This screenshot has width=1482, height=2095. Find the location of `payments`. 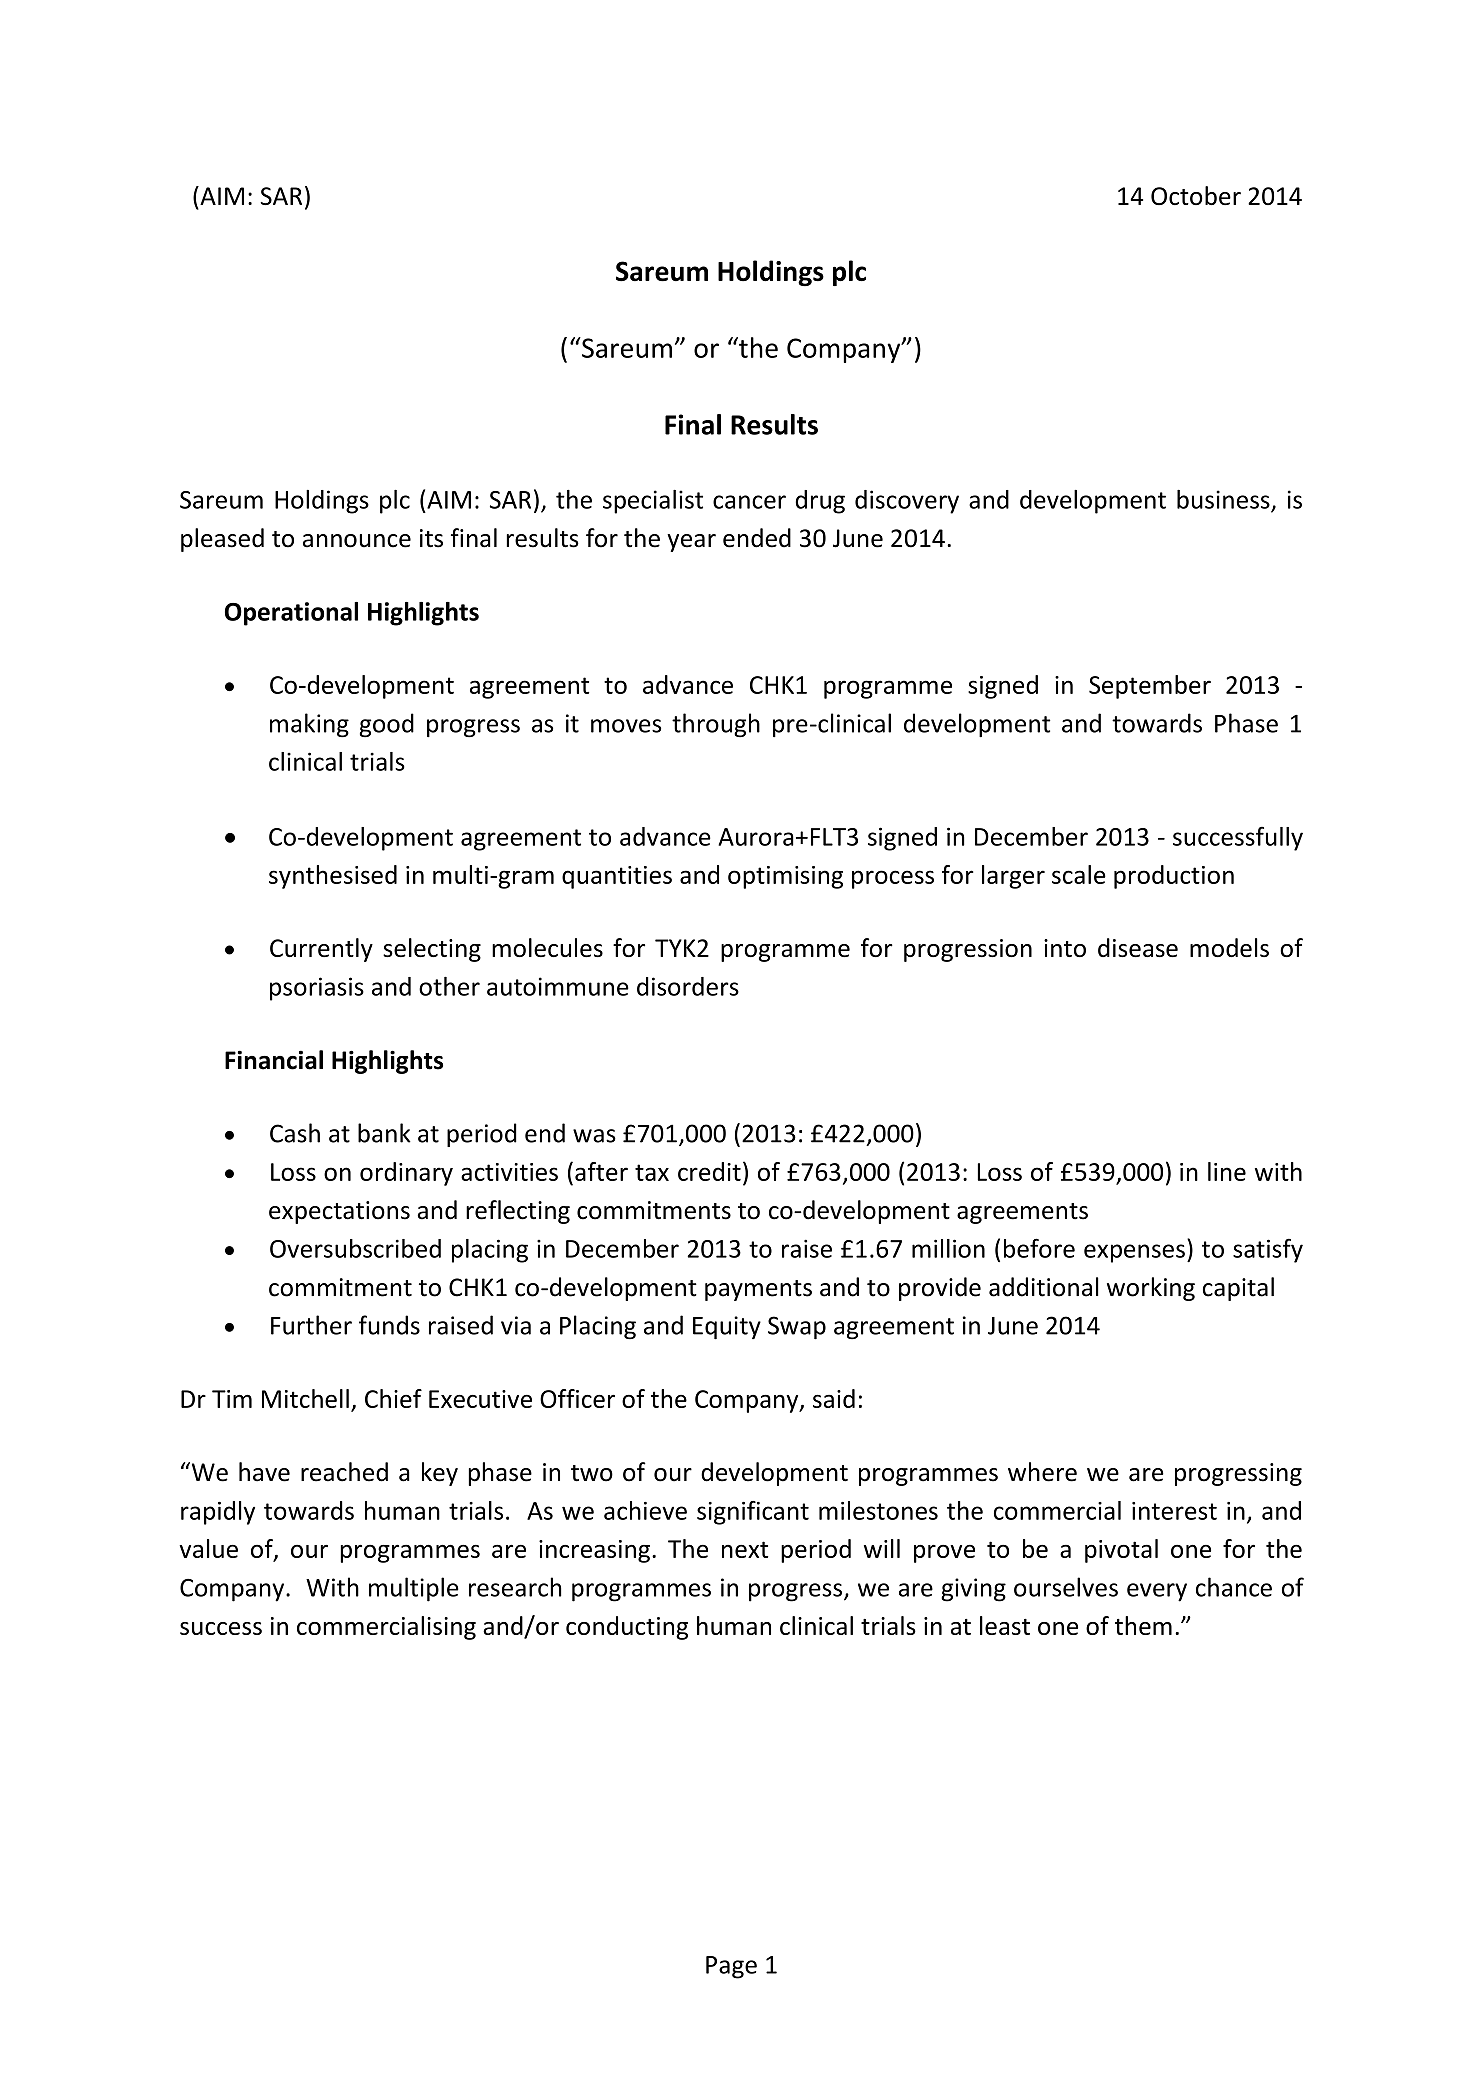

payments is located at coordinates (758, 1290).
